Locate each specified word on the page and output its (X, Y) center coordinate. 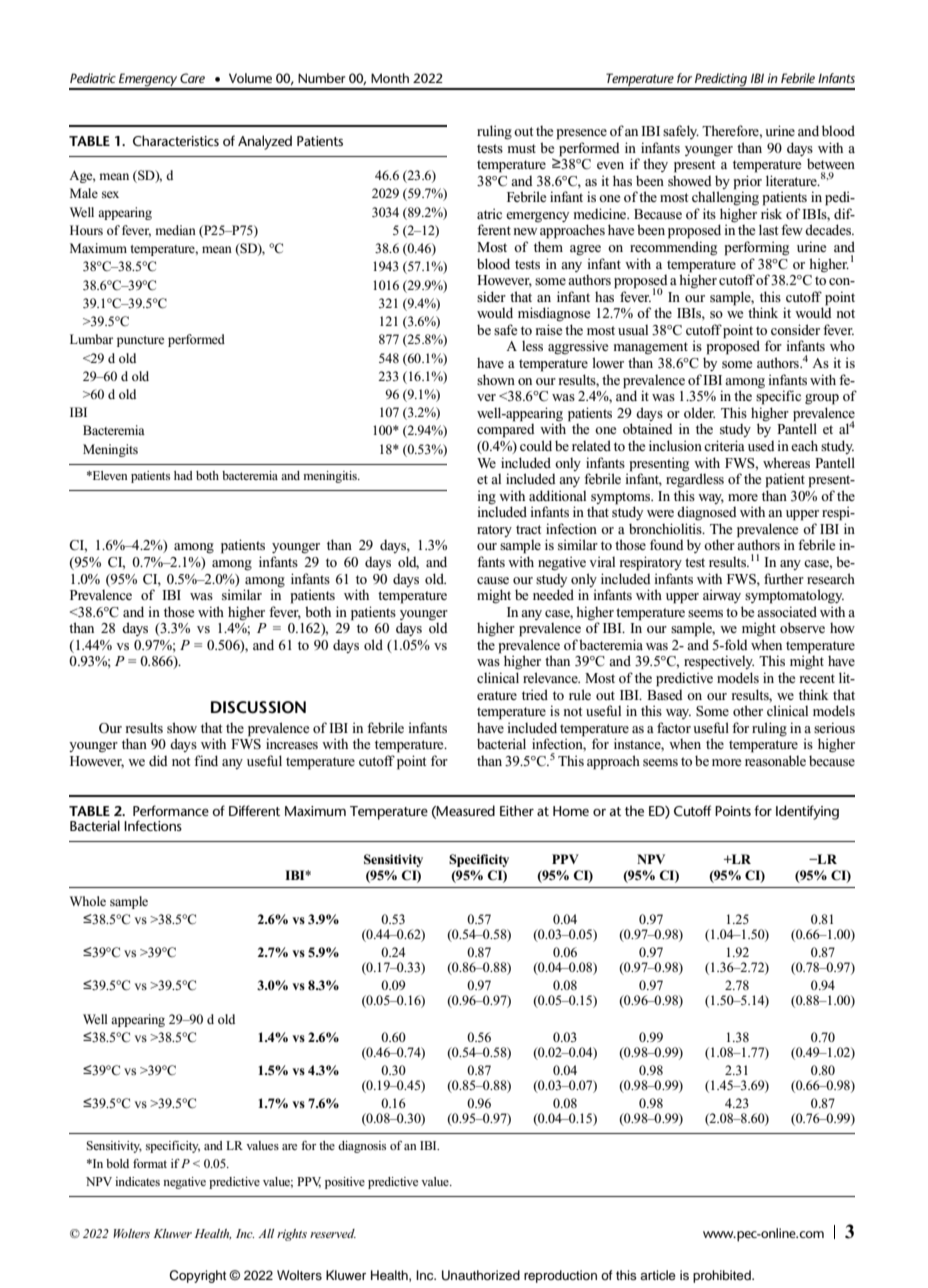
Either (517, 810)
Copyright (197, 1276)
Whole (88, 901)
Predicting (721, 81)
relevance (551, 677)
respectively (719, 662)
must (522, 148)
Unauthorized (481, 1275)
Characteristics (176, 140)
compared (506, 431)
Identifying (807, 812)
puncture (140, 341)
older (699, 412)
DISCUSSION (258, 707)
